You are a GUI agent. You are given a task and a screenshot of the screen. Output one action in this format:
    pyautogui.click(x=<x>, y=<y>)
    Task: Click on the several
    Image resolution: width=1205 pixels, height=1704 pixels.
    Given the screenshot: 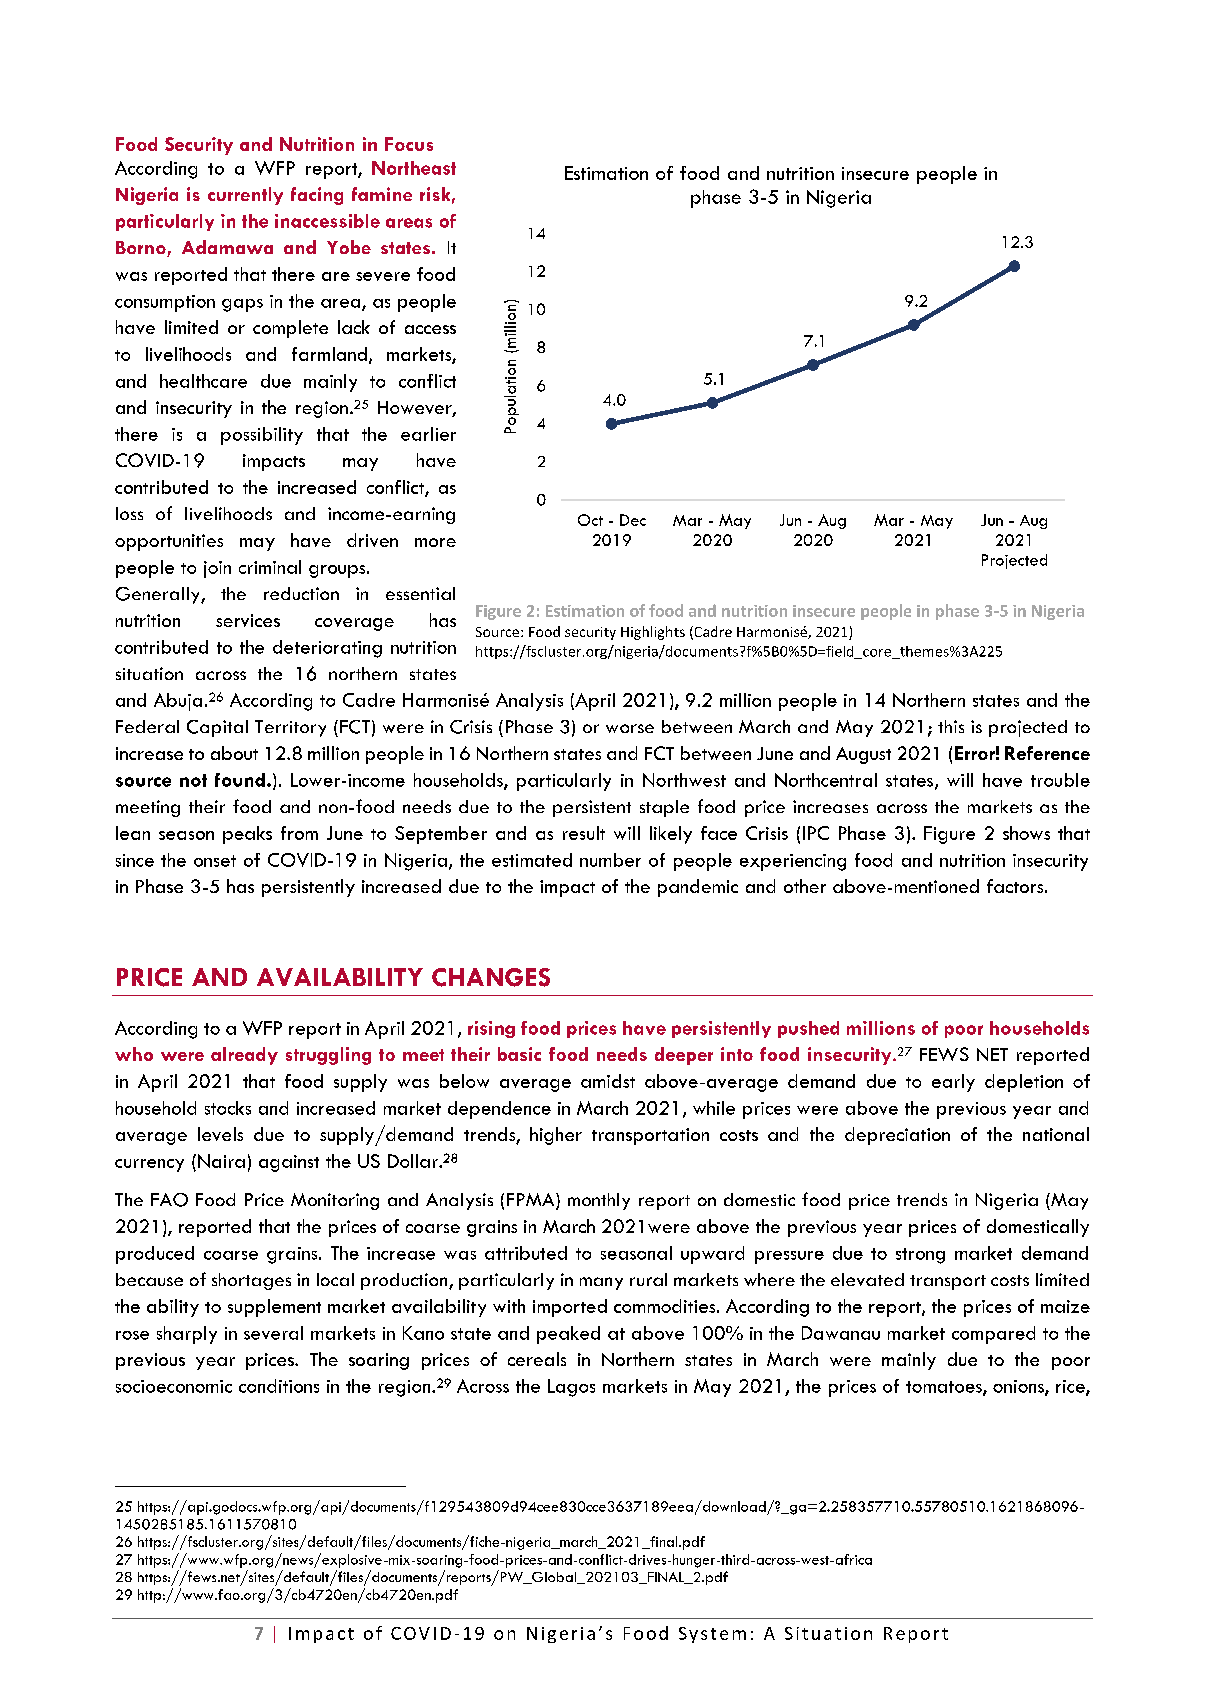 What is the action you would take?
    pyautogui.click(x=273, y=1333)
